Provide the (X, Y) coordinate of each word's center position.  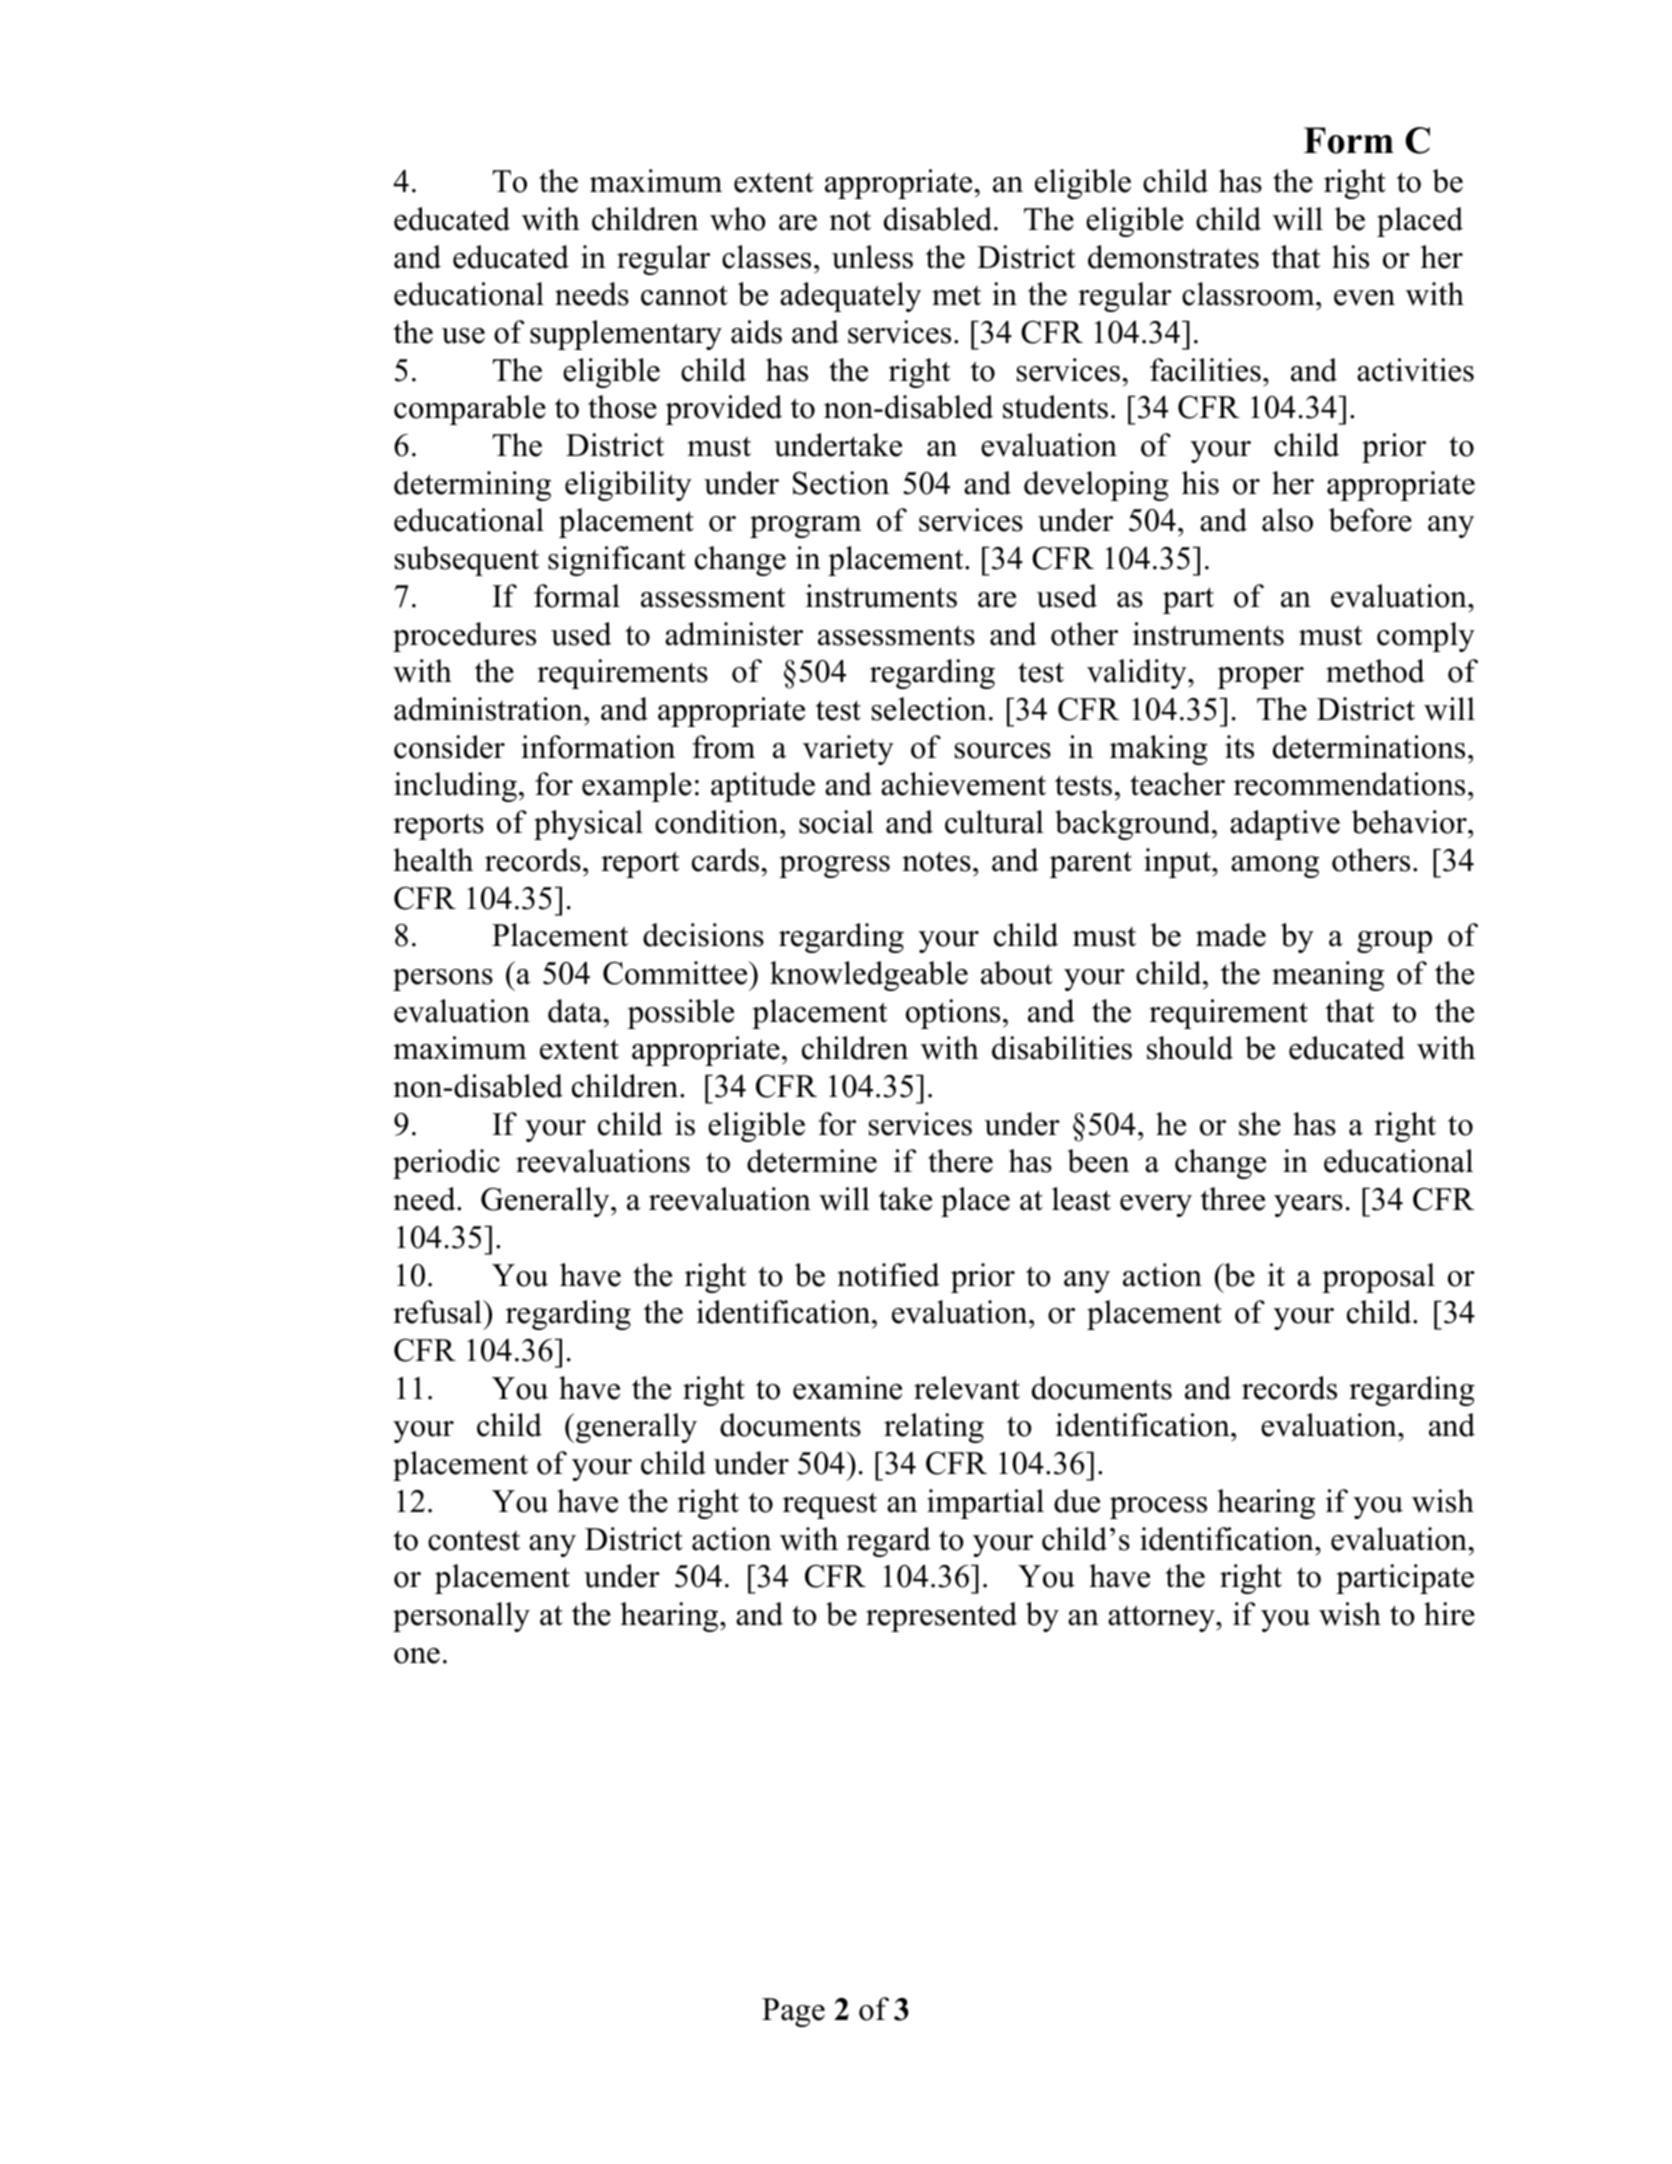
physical (588, 825)
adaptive (1285, 825)
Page (793, 2012)
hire (1449, 1614)
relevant (967, 1388)
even (1364, 298)
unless (872, 257)
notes (936, 862)
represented (941, 1617)
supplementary (626, 335)
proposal (1378, 1278)
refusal (438, 1312)
